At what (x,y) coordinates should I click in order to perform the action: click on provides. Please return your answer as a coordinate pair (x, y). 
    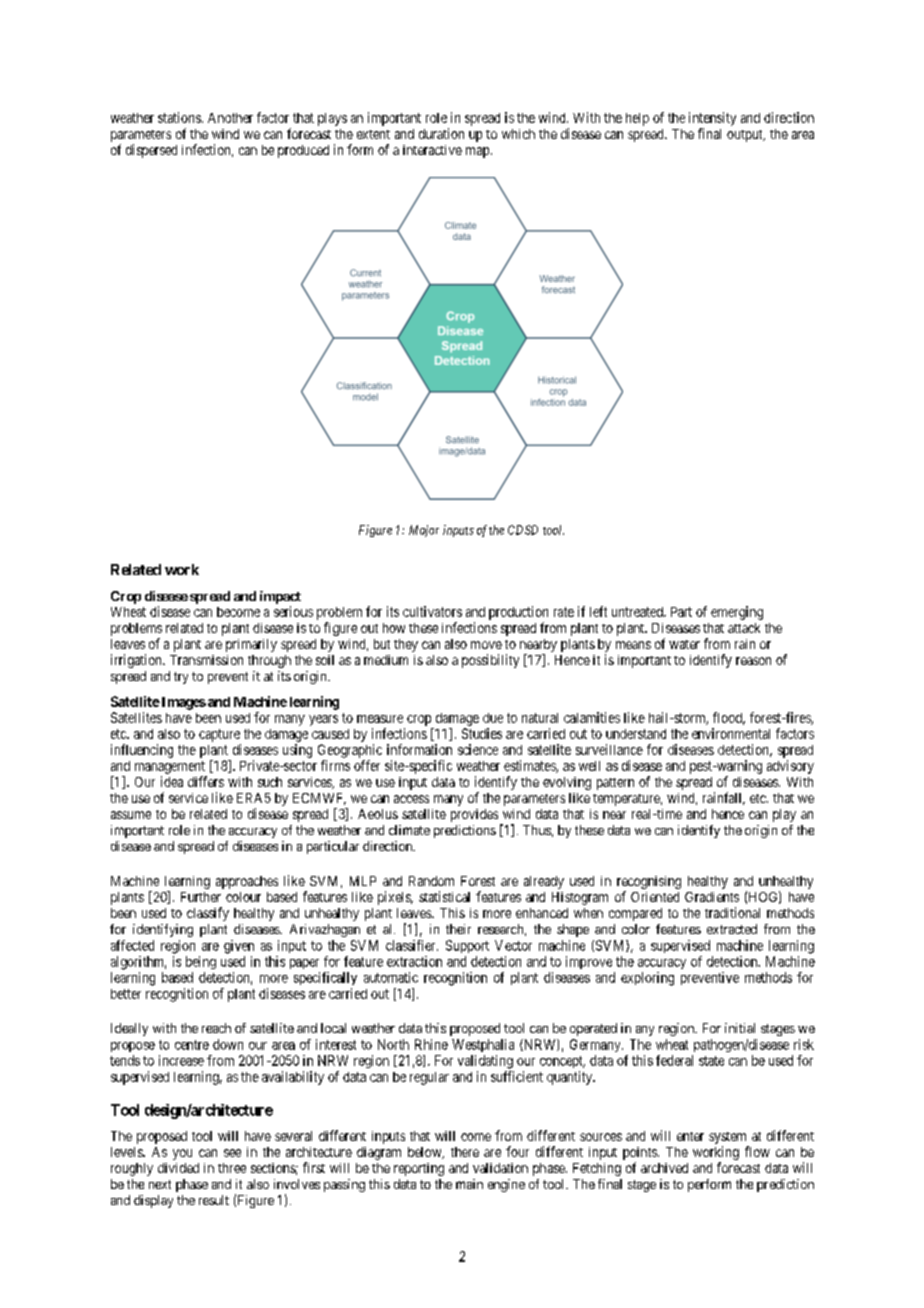
    Looking at the image, I should click on (474, 815).
